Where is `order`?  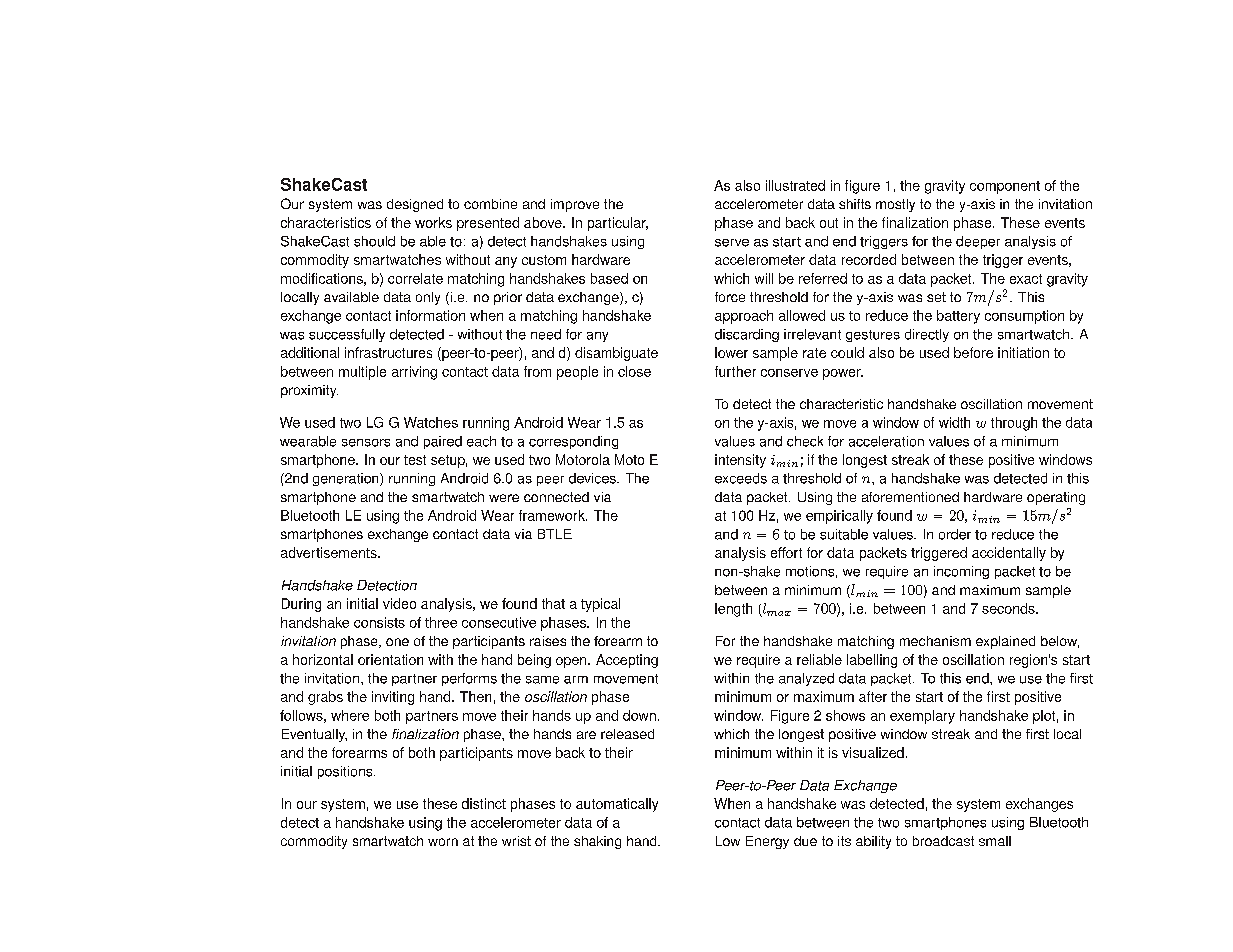 order is located at coordinates (955, 534).
